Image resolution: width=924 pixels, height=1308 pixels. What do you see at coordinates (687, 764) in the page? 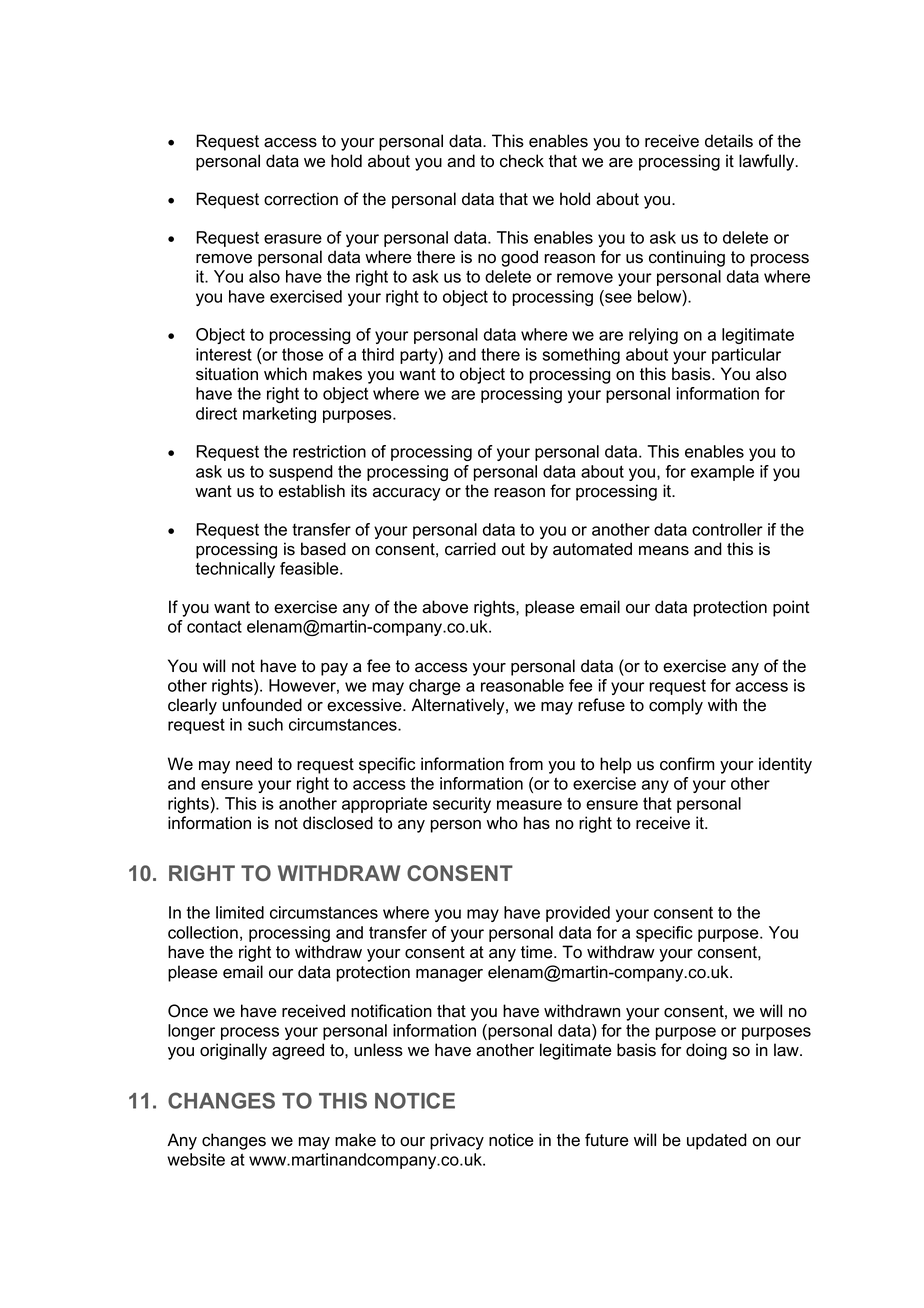
I see `confirm` at bounding box center [687, 764].
